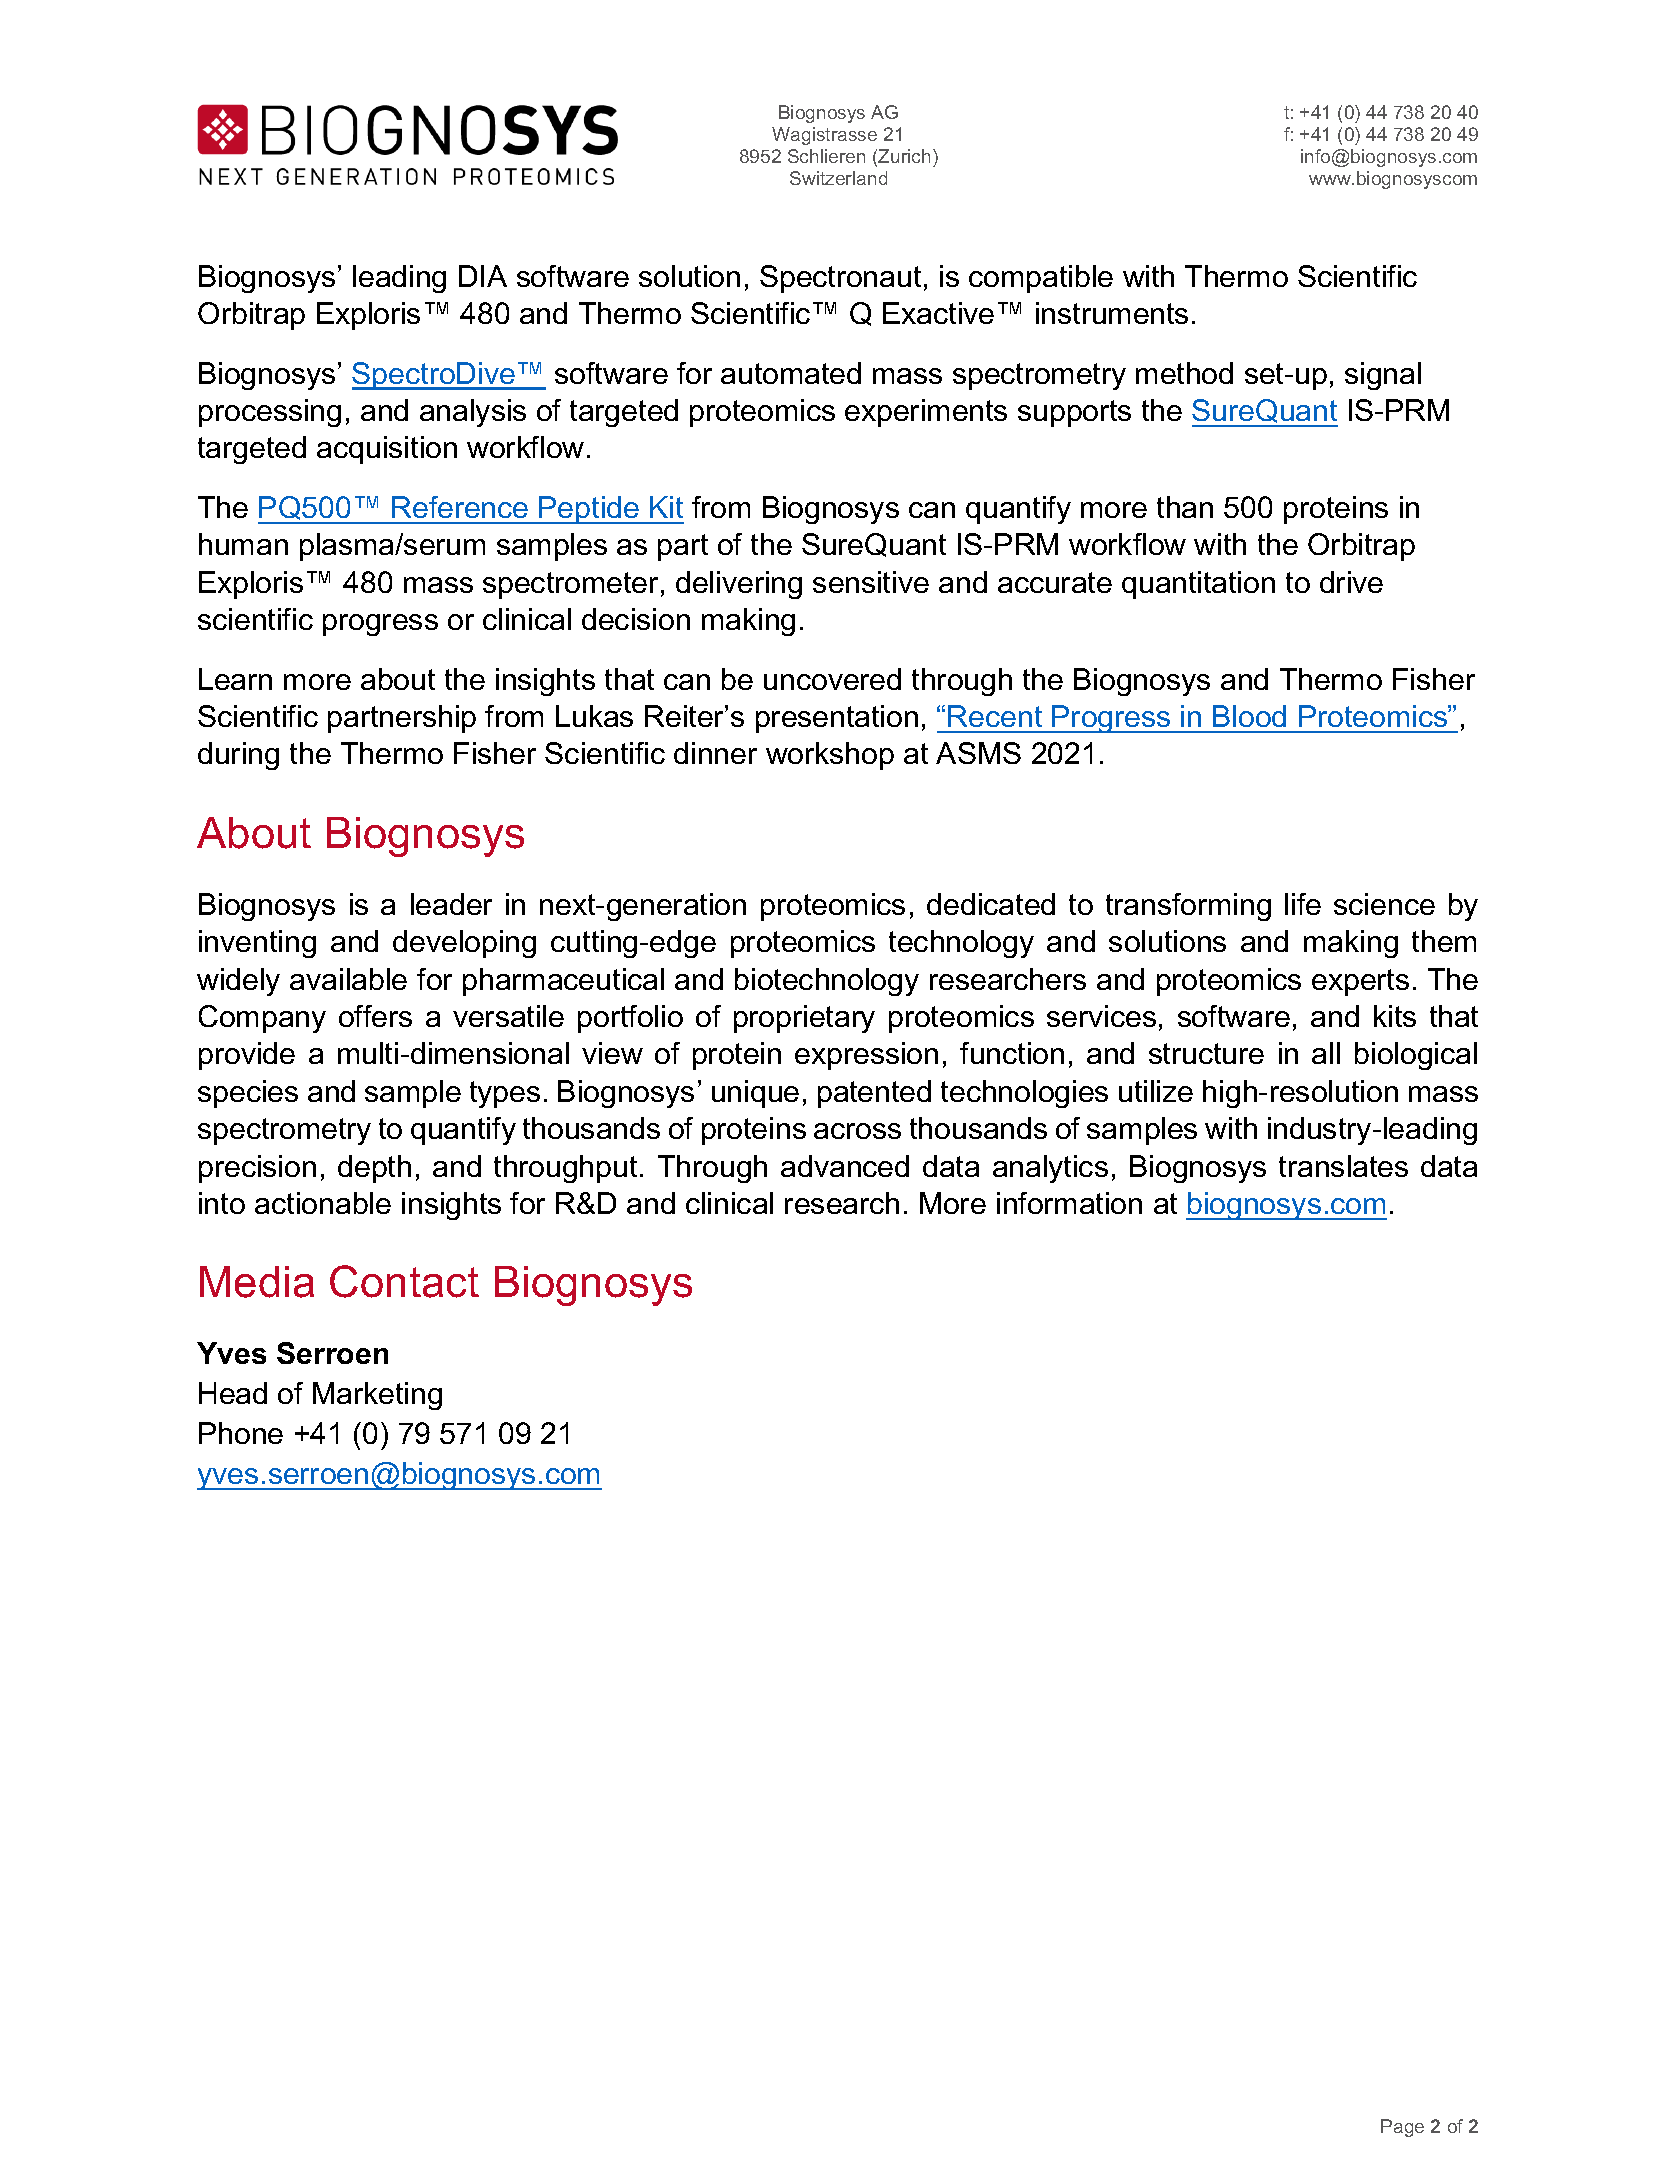 This image has height=2172, width=1678. I want to click on depth, so click(374, 1169).
